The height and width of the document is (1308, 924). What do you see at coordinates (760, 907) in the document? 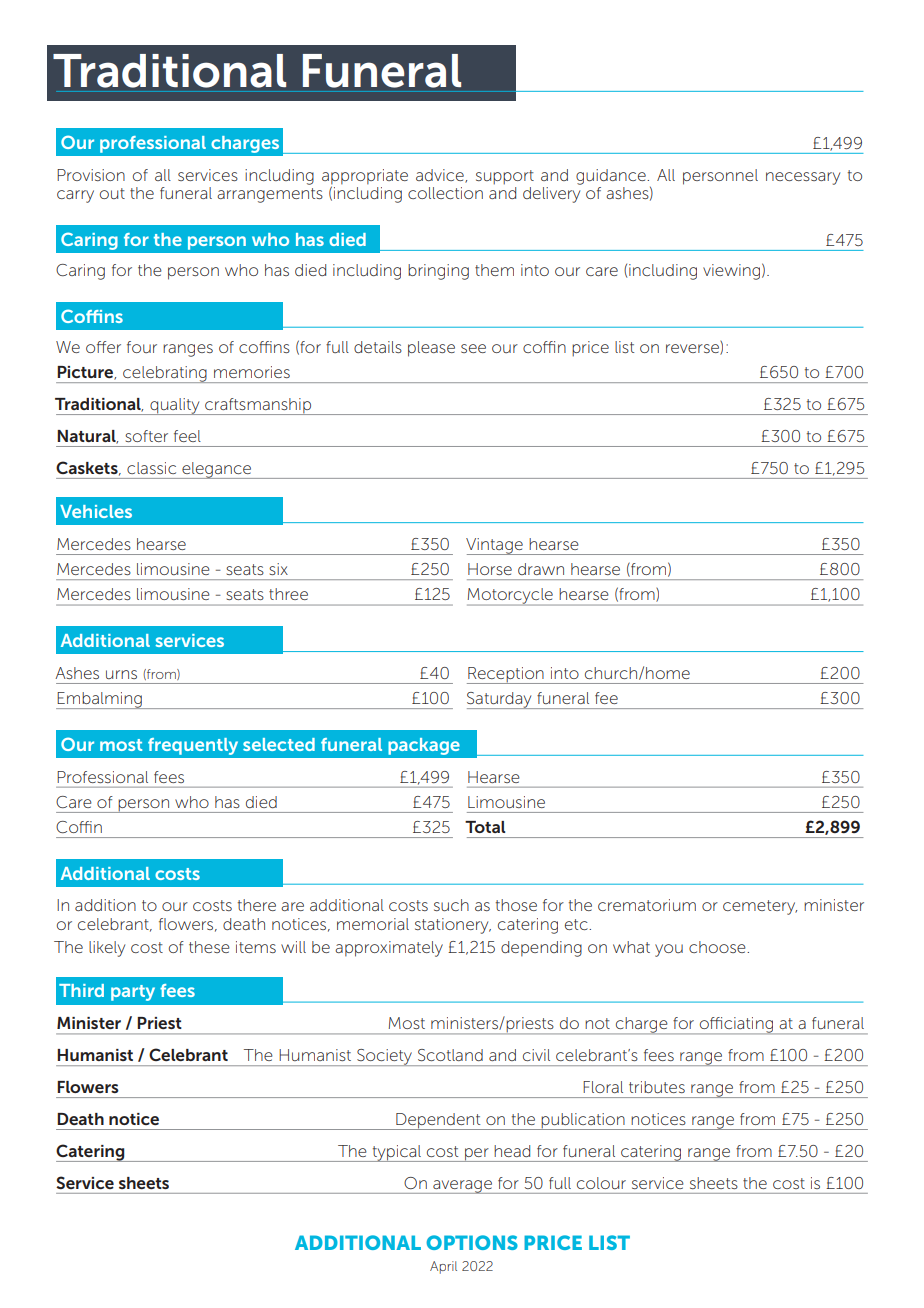
I see `cemetery` at bounding box center [760, 907].
